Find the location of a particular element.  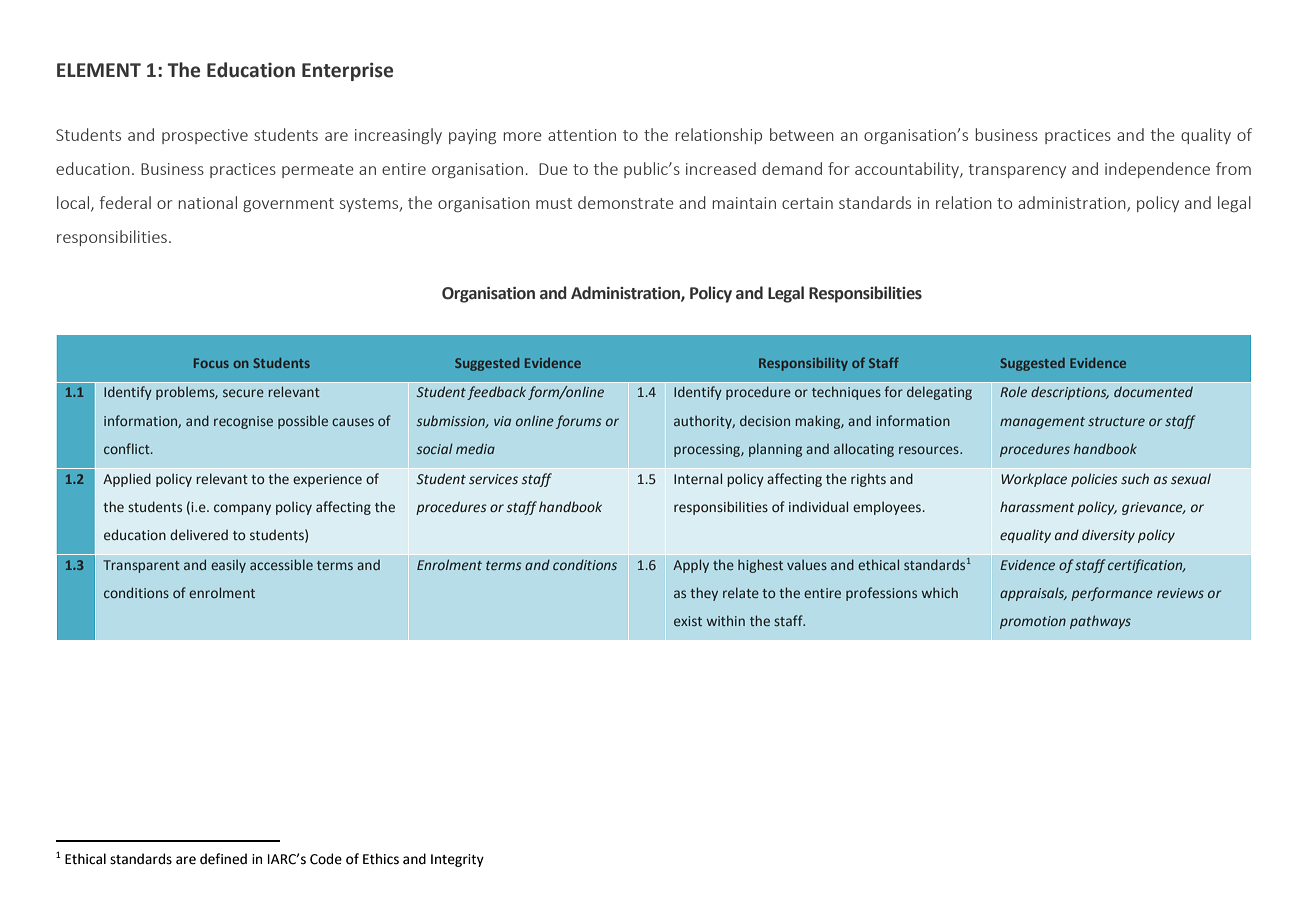

descriptions is located at coordinates (1070, 393).
